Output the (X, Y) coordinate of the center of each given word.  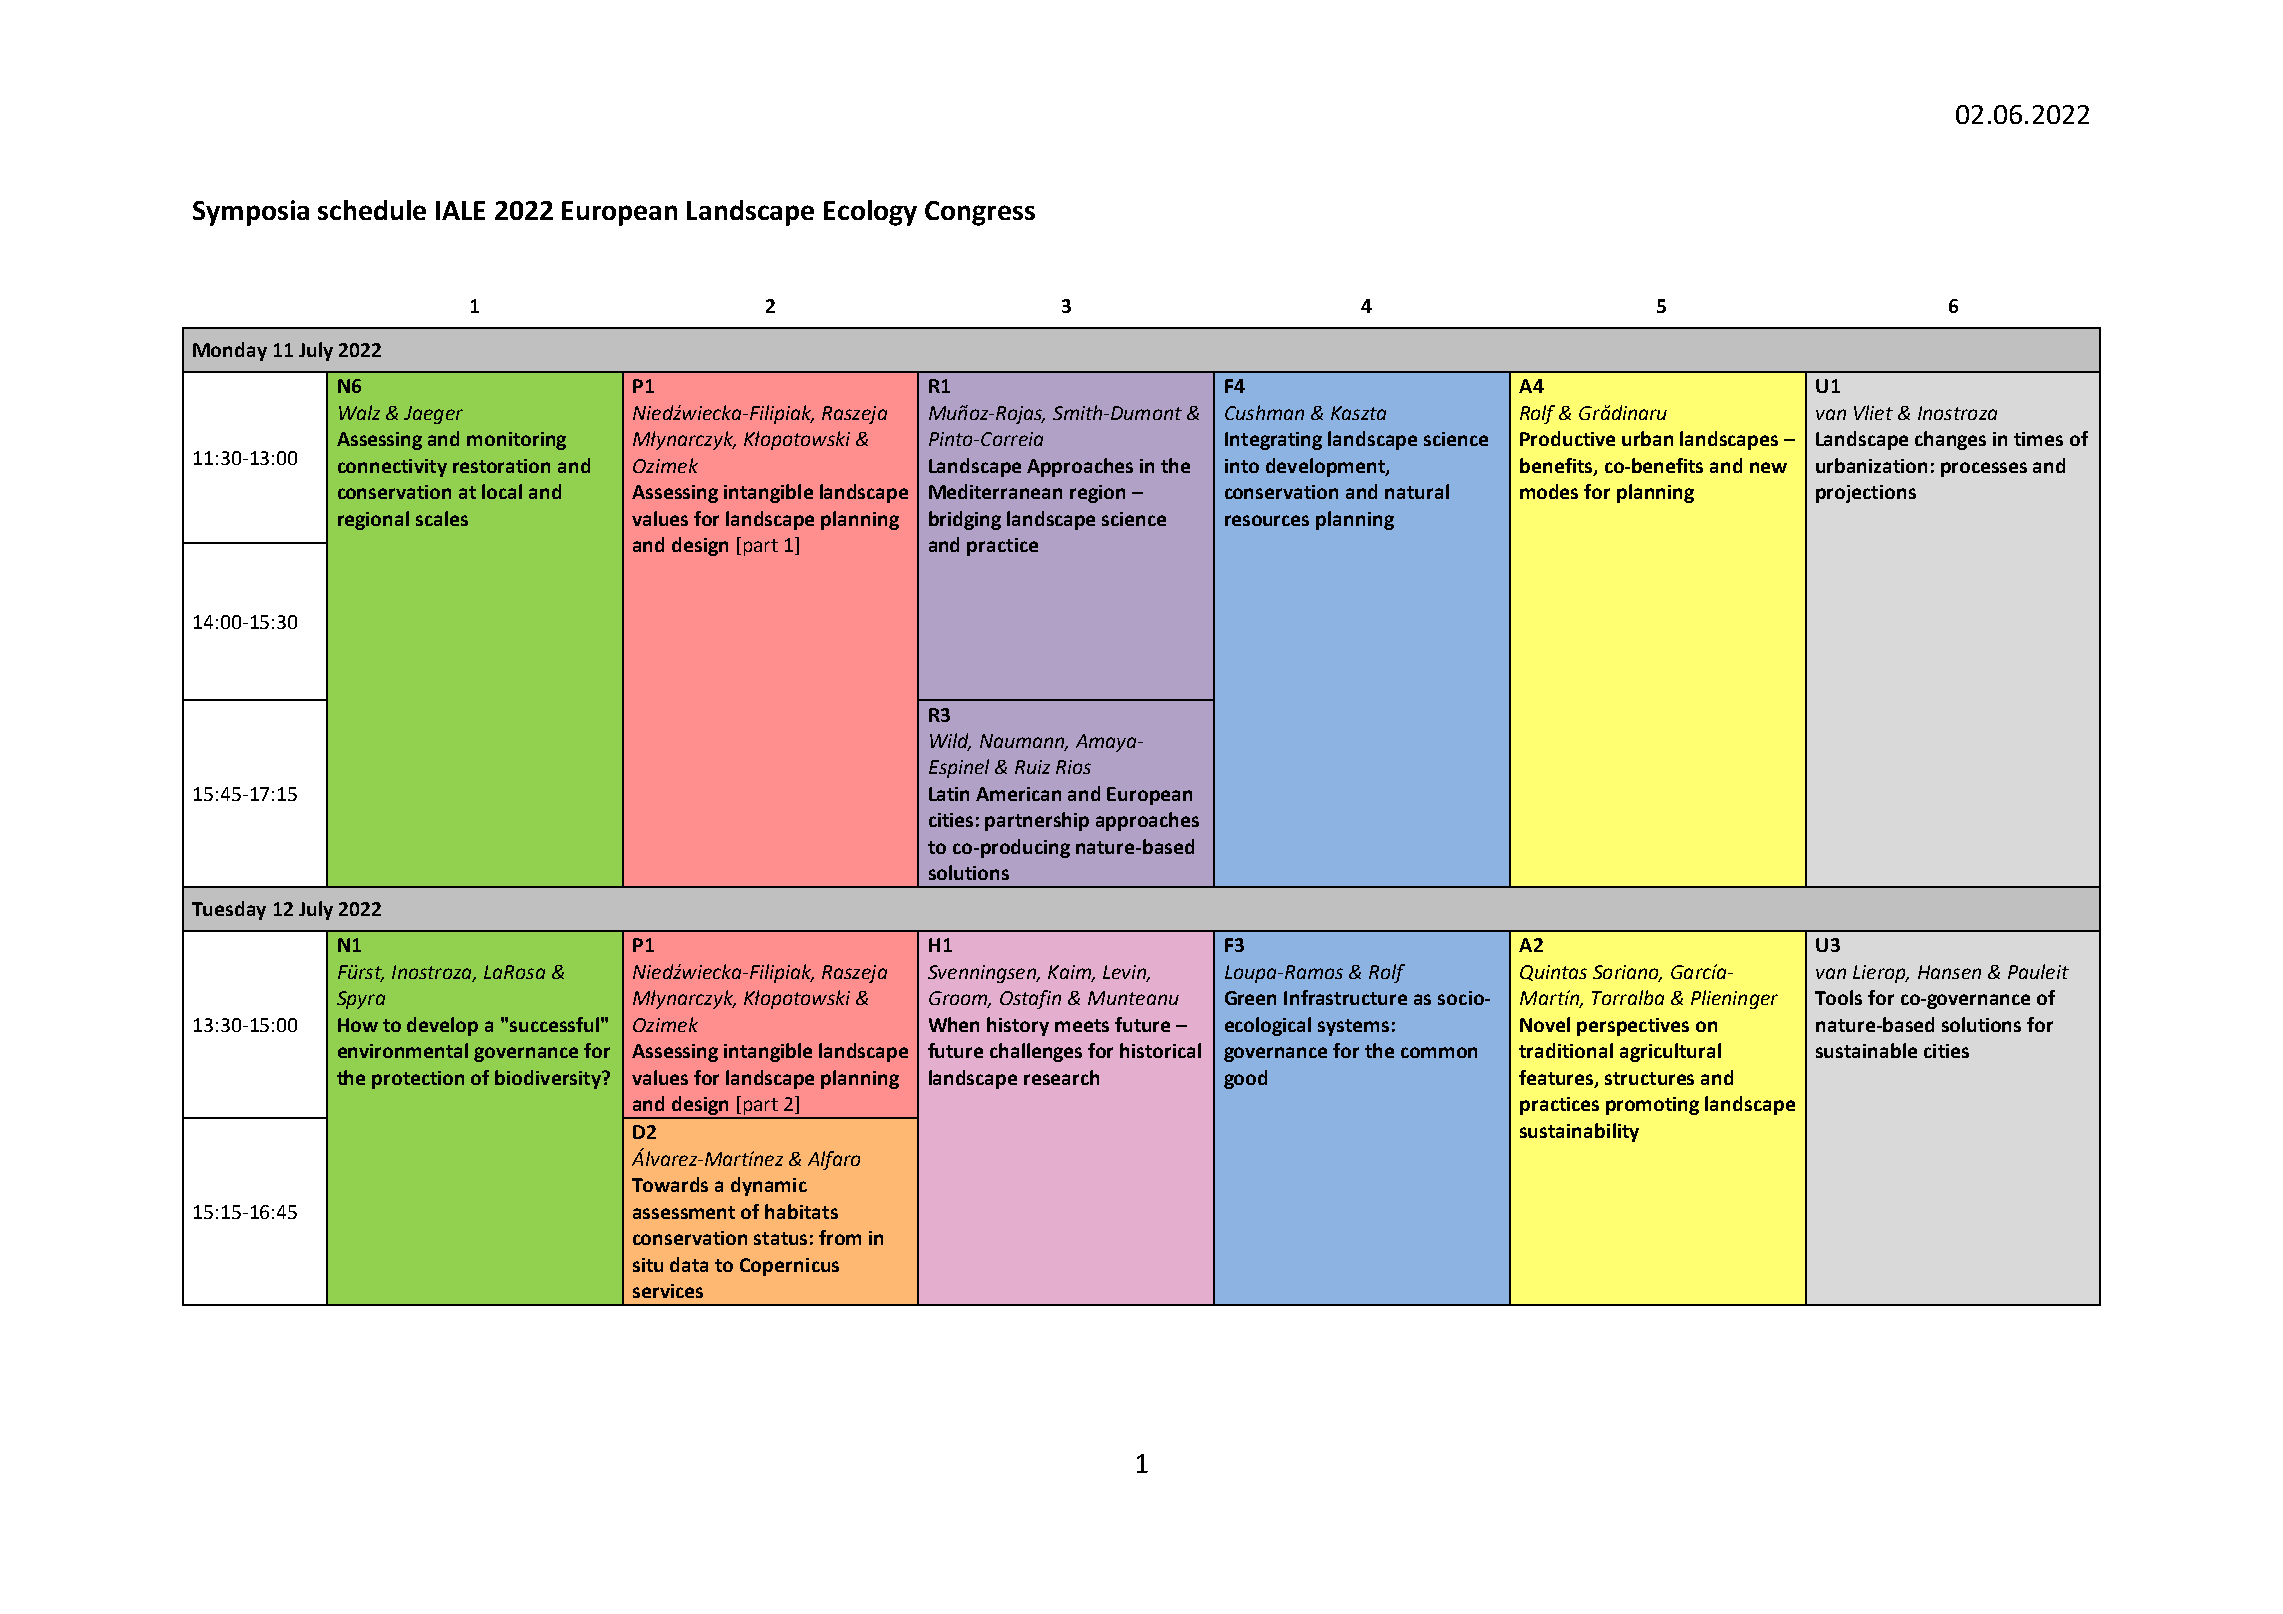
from (840, 1237)
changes (1950, 440)
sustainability (1579, 1132)
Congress (980, 213)
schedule (372, 210)
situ (648, 1265)
